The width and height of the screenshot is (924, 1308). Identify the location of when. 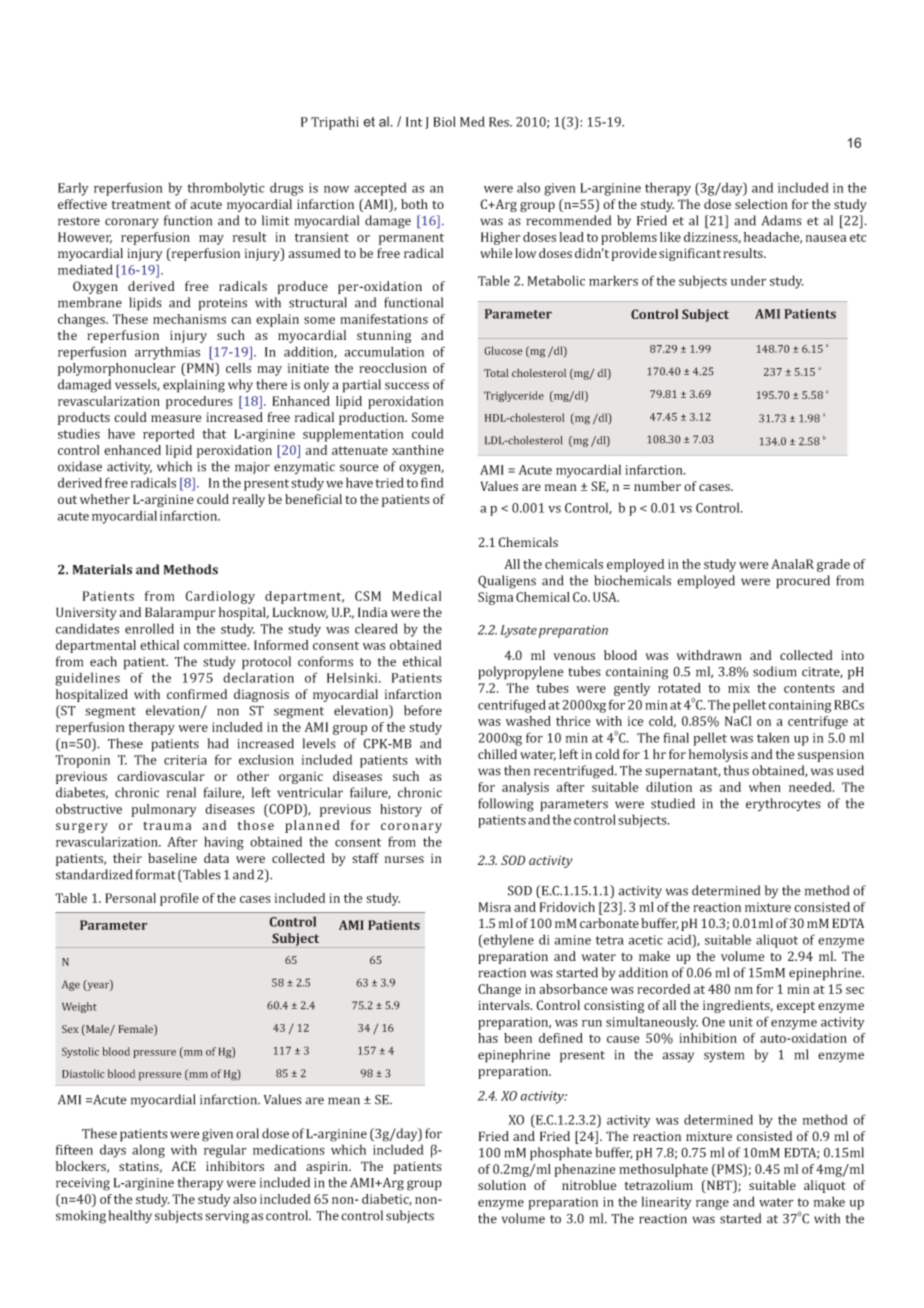
(765, 787).
